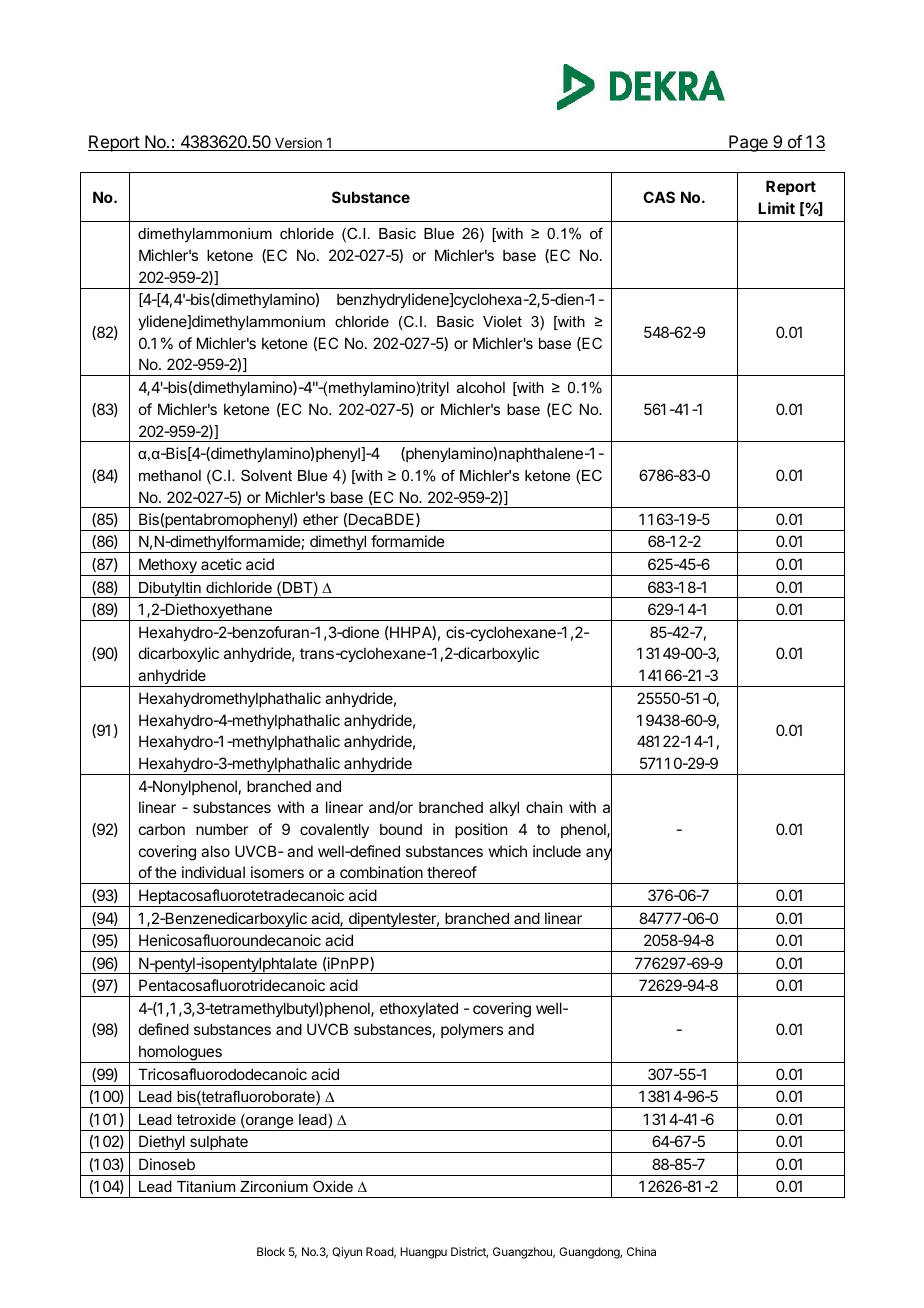  I want to click on China, so click(641, 1251).
